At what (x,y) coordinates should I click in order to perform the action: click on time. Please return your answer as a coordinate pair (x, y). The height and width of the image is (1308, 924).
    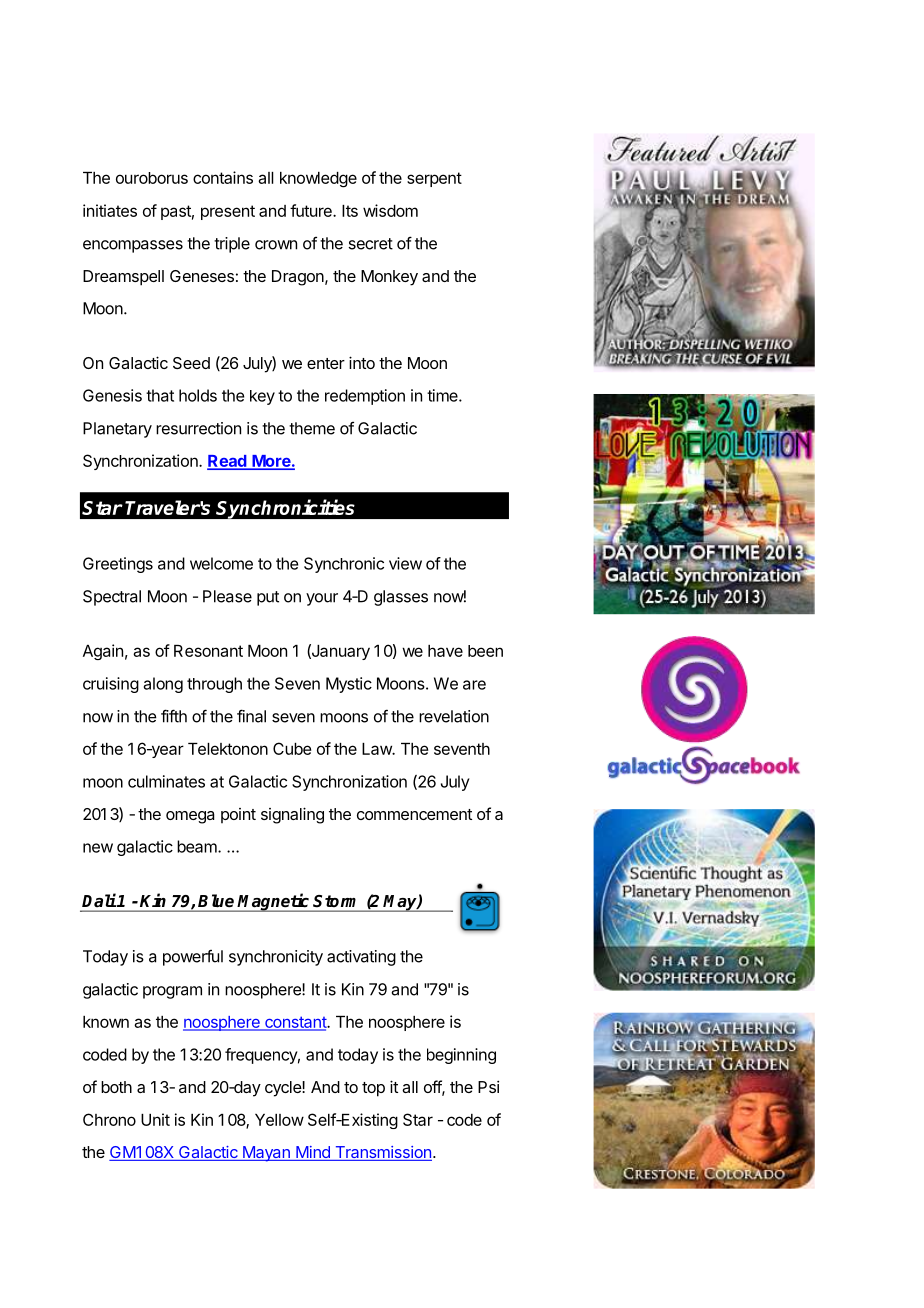
    Looking at the image, I should click on (443, 395).
